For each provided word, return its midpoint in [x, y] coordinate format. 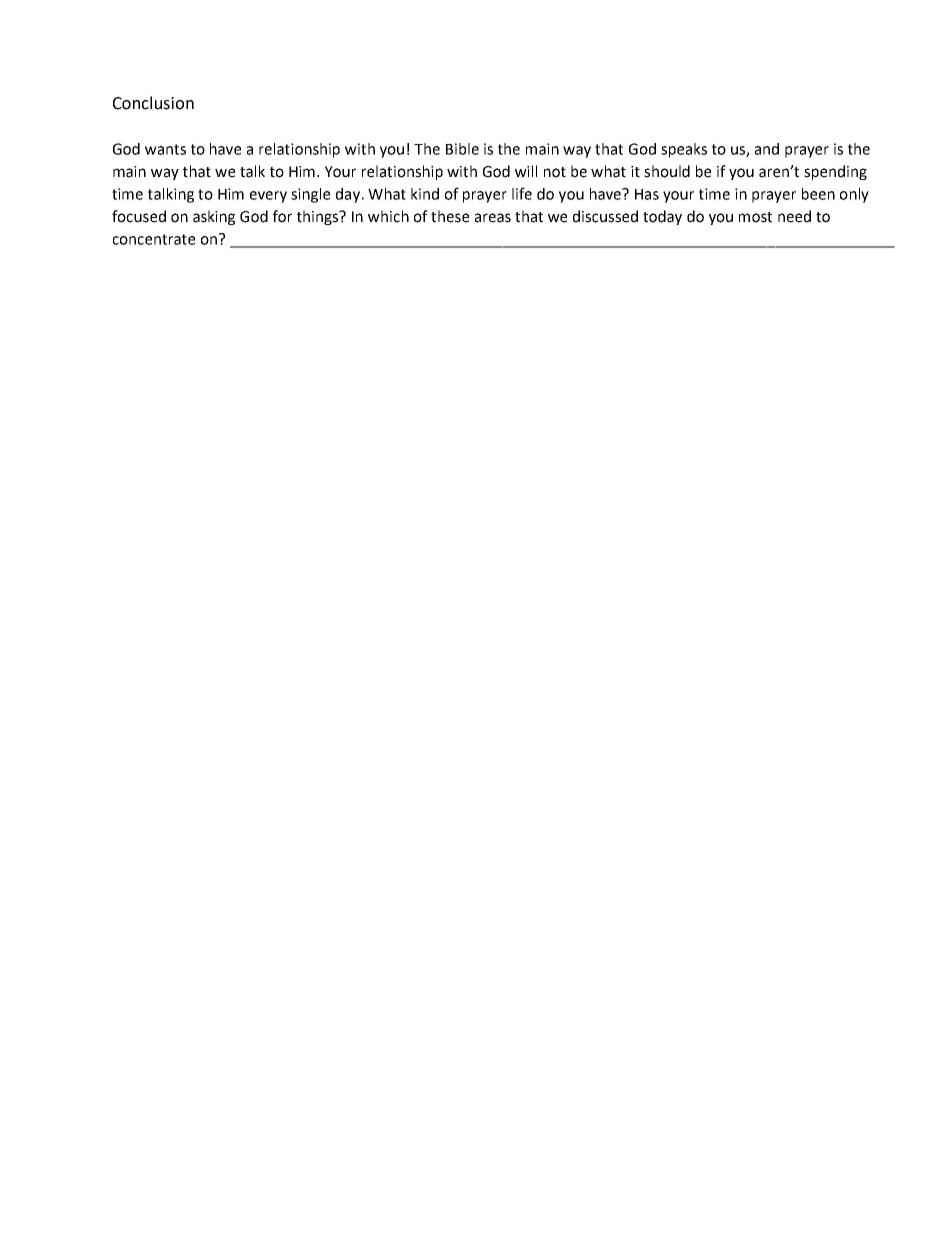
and [767, 149]
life [522, 193]
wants [165, 149]
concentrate [154, 239]
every [268, 197]
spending [835, 172]
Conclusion [153, 103]
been [818, 194]
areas [493, 218]
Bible [462, 149]
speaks [684, 150]
